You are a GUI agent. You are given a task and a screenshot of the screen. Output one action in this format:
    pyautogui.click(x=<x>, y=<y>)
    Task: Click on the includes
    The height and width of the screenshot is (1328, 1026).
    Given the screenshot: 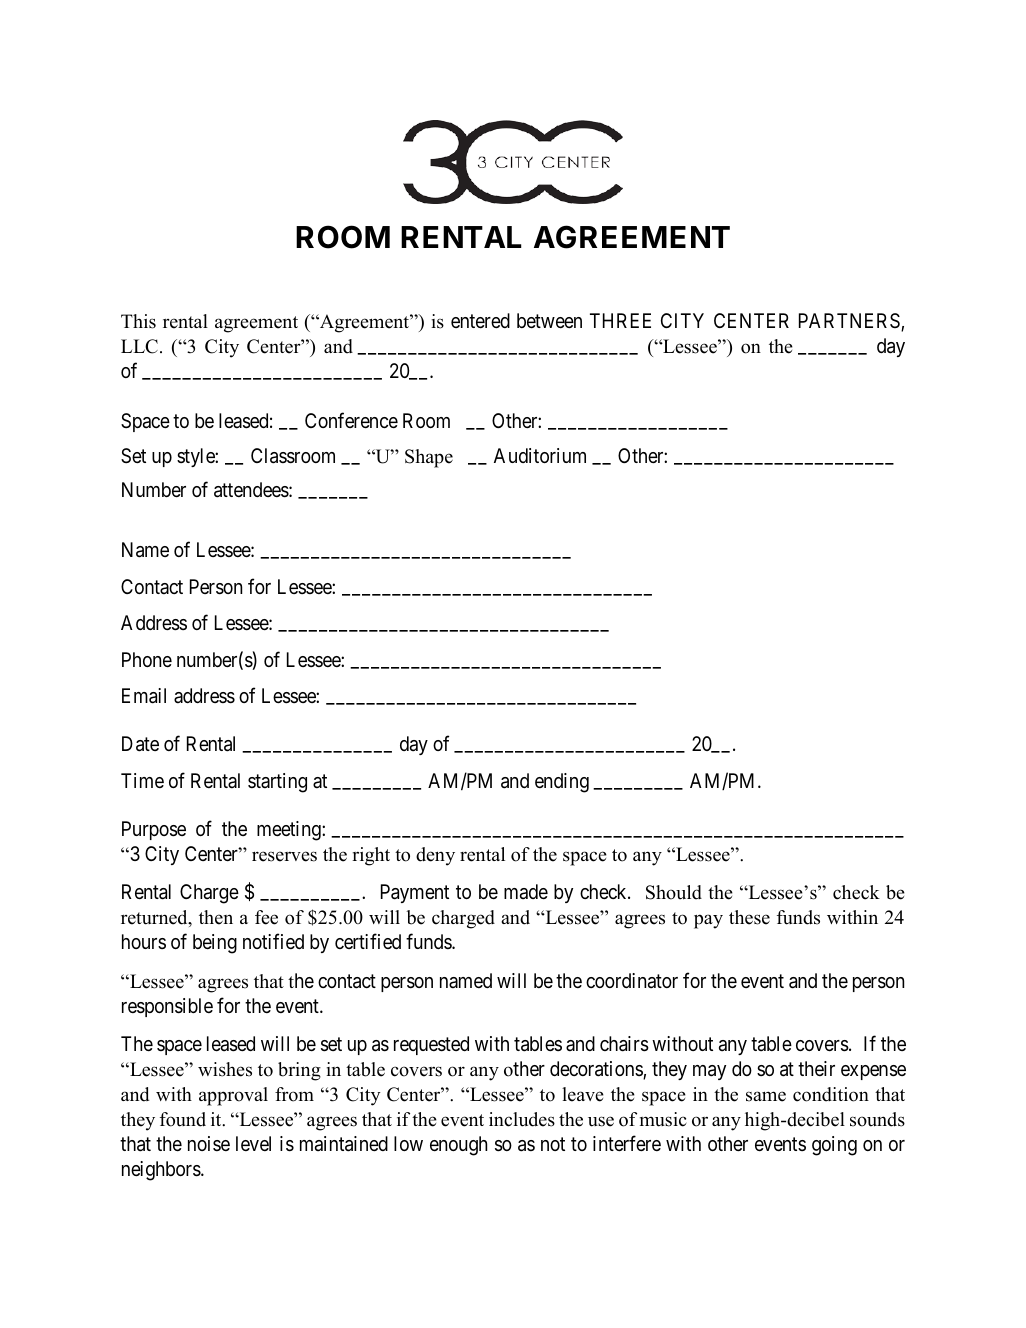 What is the action you would take?
    pyautogui.click(x=522, y=1119)
